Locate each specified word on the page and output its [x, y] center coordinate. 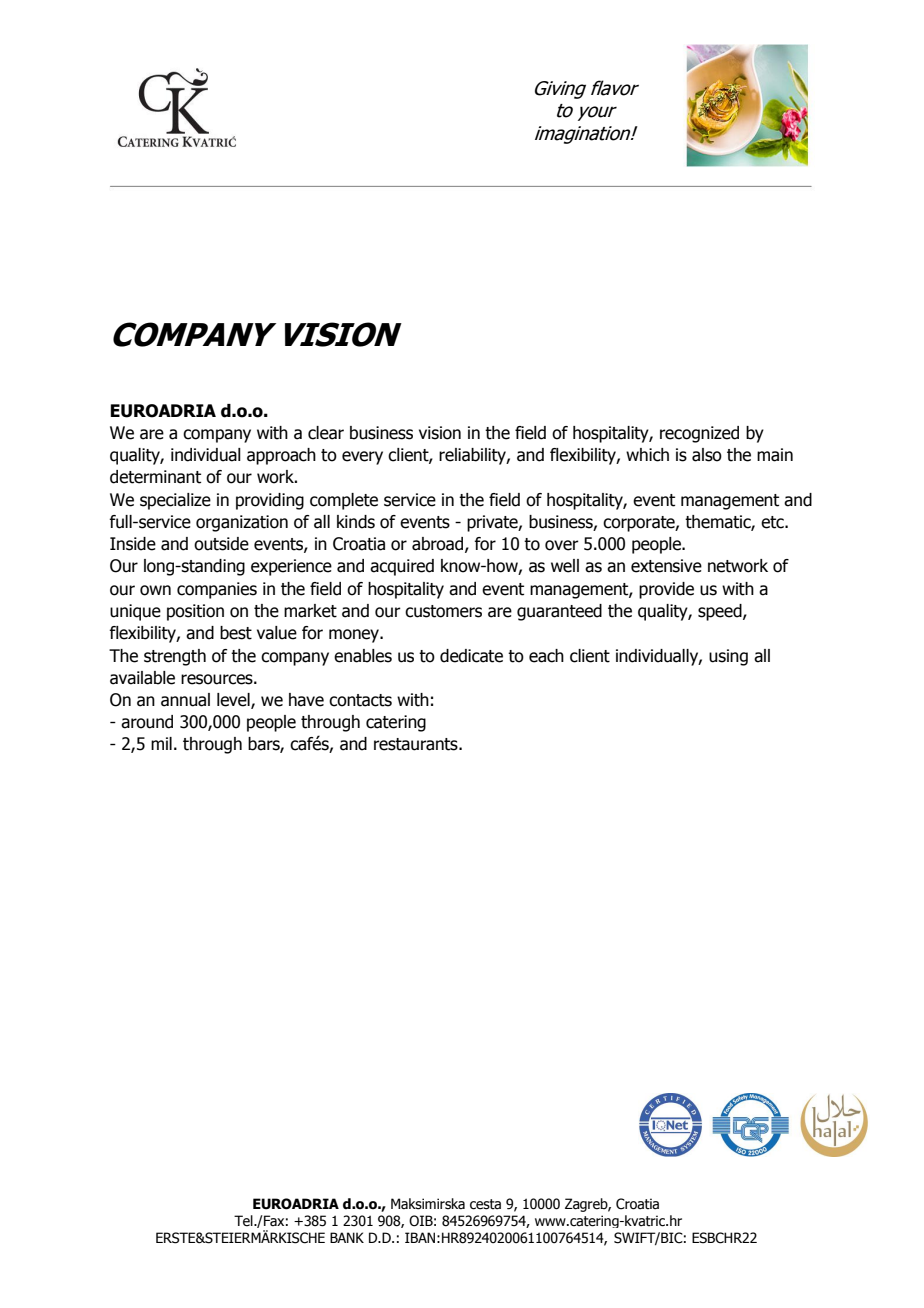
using [728, 657]
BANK [347, 1237]
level [234, 701]
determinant [155, 477]
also [707, 455]
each [546, 656]
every [362, 458]
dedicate [471, 656]
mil [161, 743]
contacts [360, 700]
